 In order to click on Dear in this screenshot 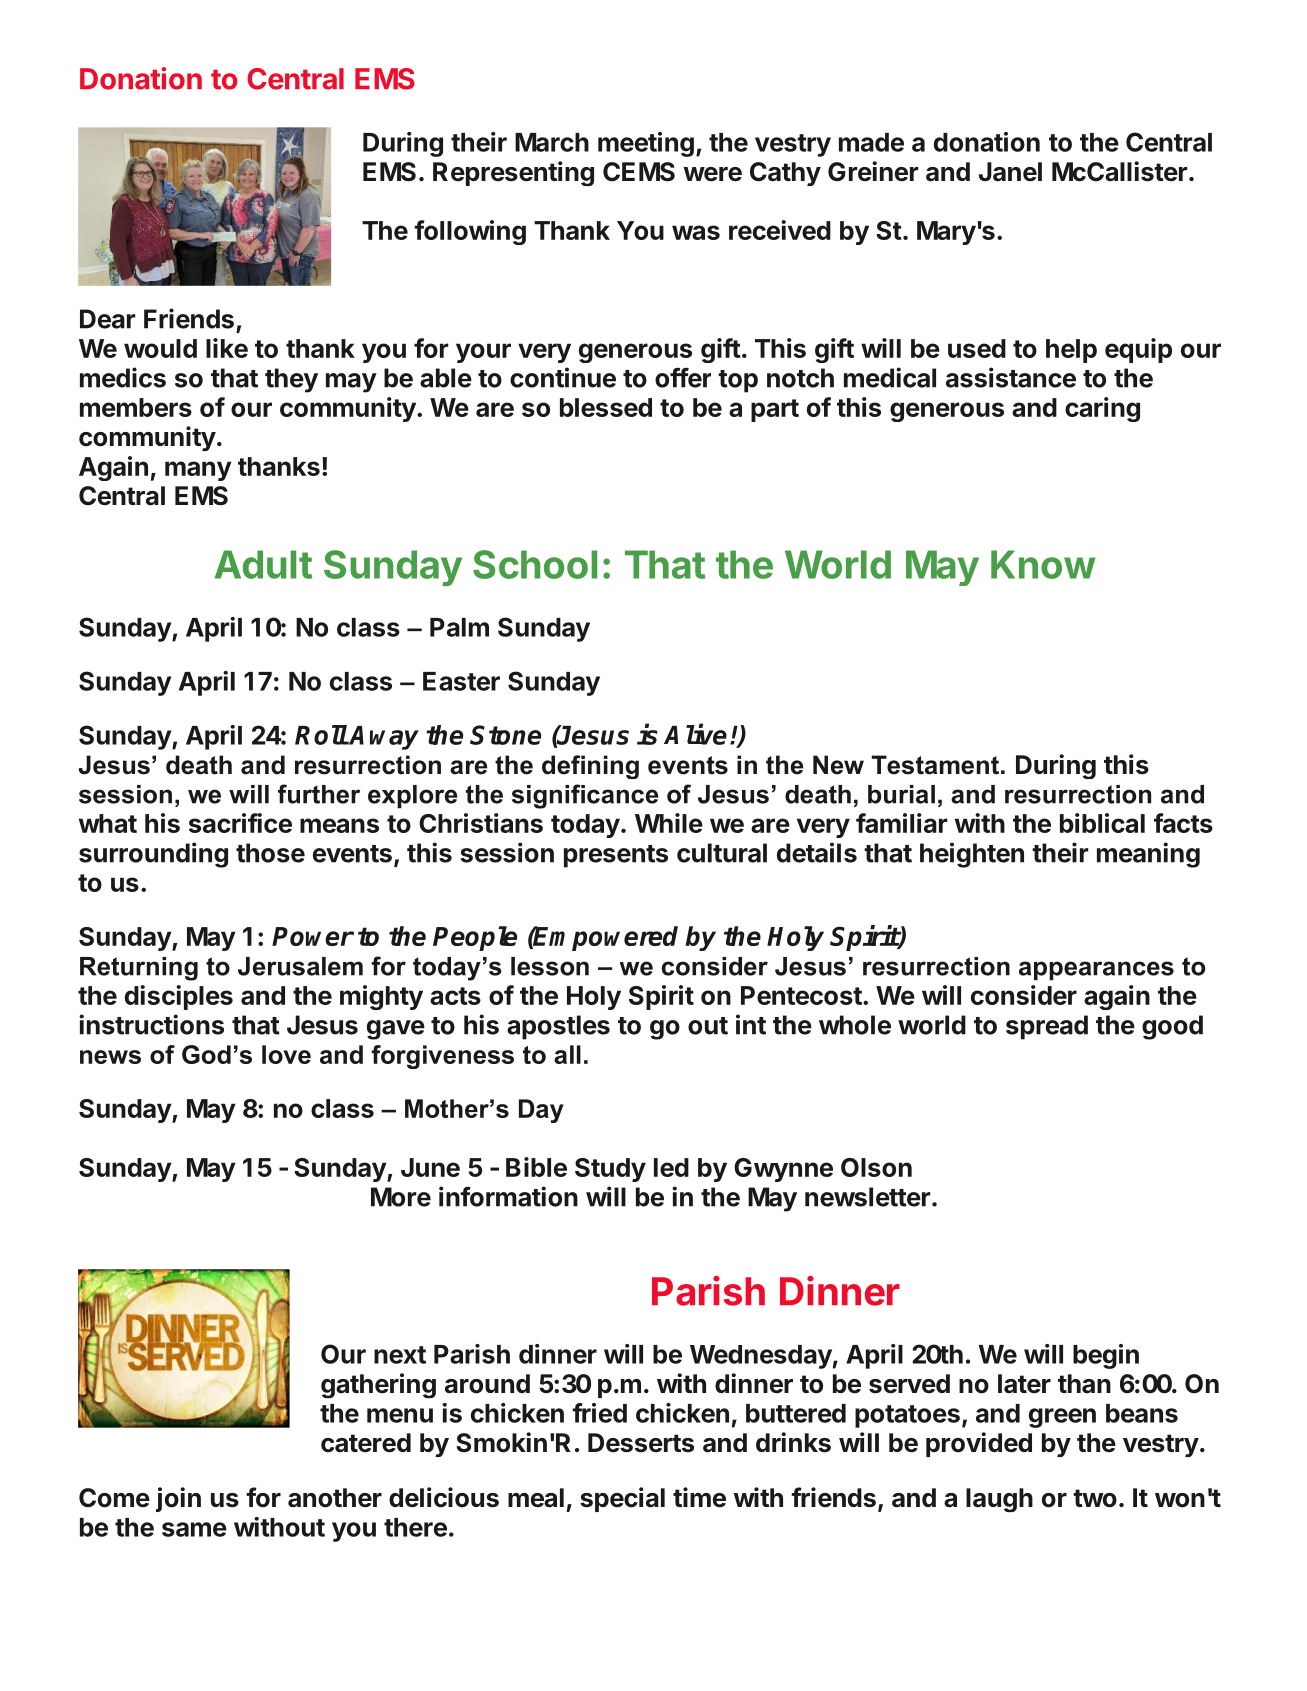, I will do `click(108, 319)`.
